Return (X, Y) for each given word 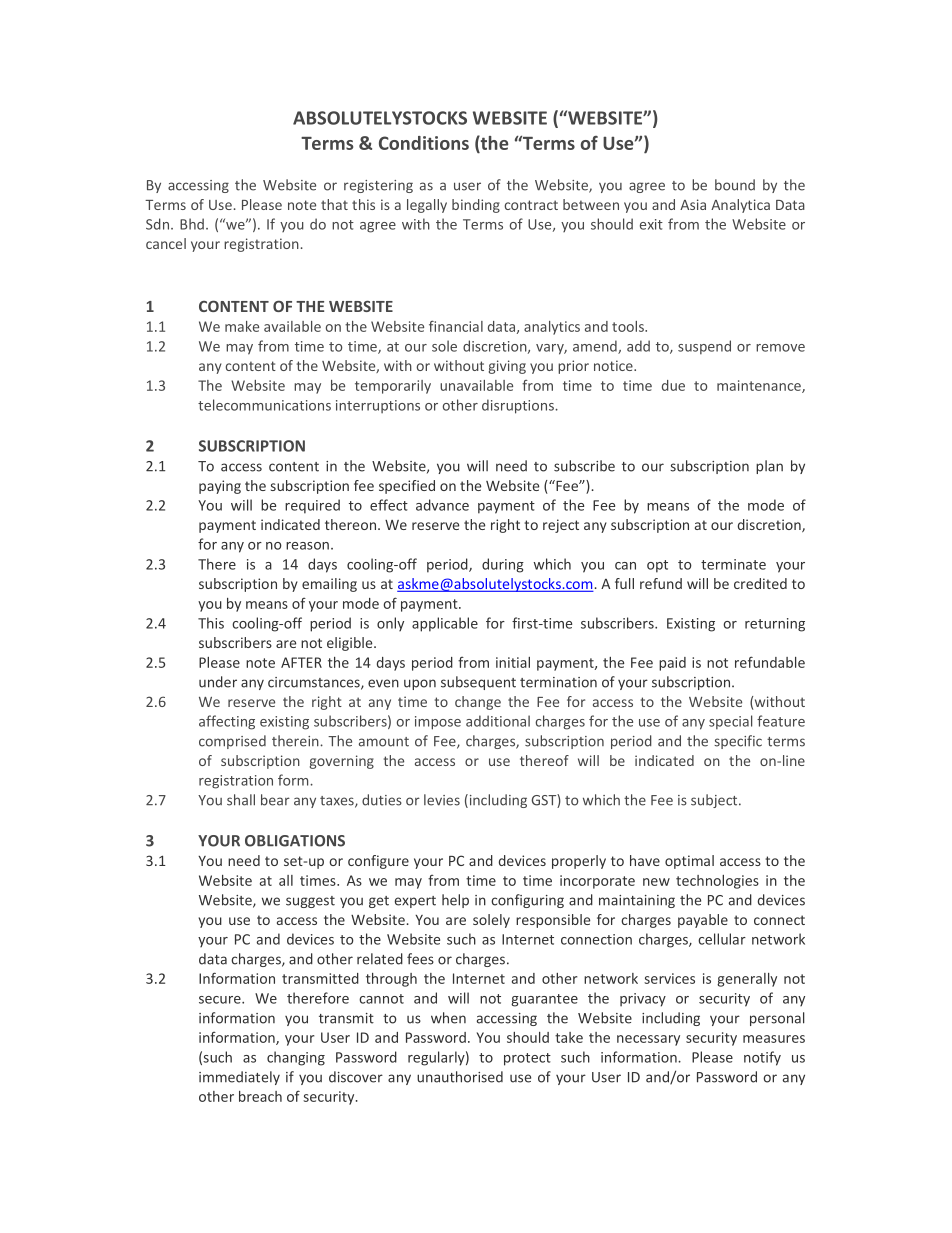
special (730, 722)
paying (220, 487)
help (455, 901)
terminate (733, 564)
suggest (310, 902)
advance (442, 505)
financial (456, 326)
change (478, 703)
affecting (227, 722)
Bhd (192, 224)
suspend (704, 347)
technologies (717, 882)
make (242, 326)
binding (476, 206)
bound (735, 185)
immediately (239, 1078)
